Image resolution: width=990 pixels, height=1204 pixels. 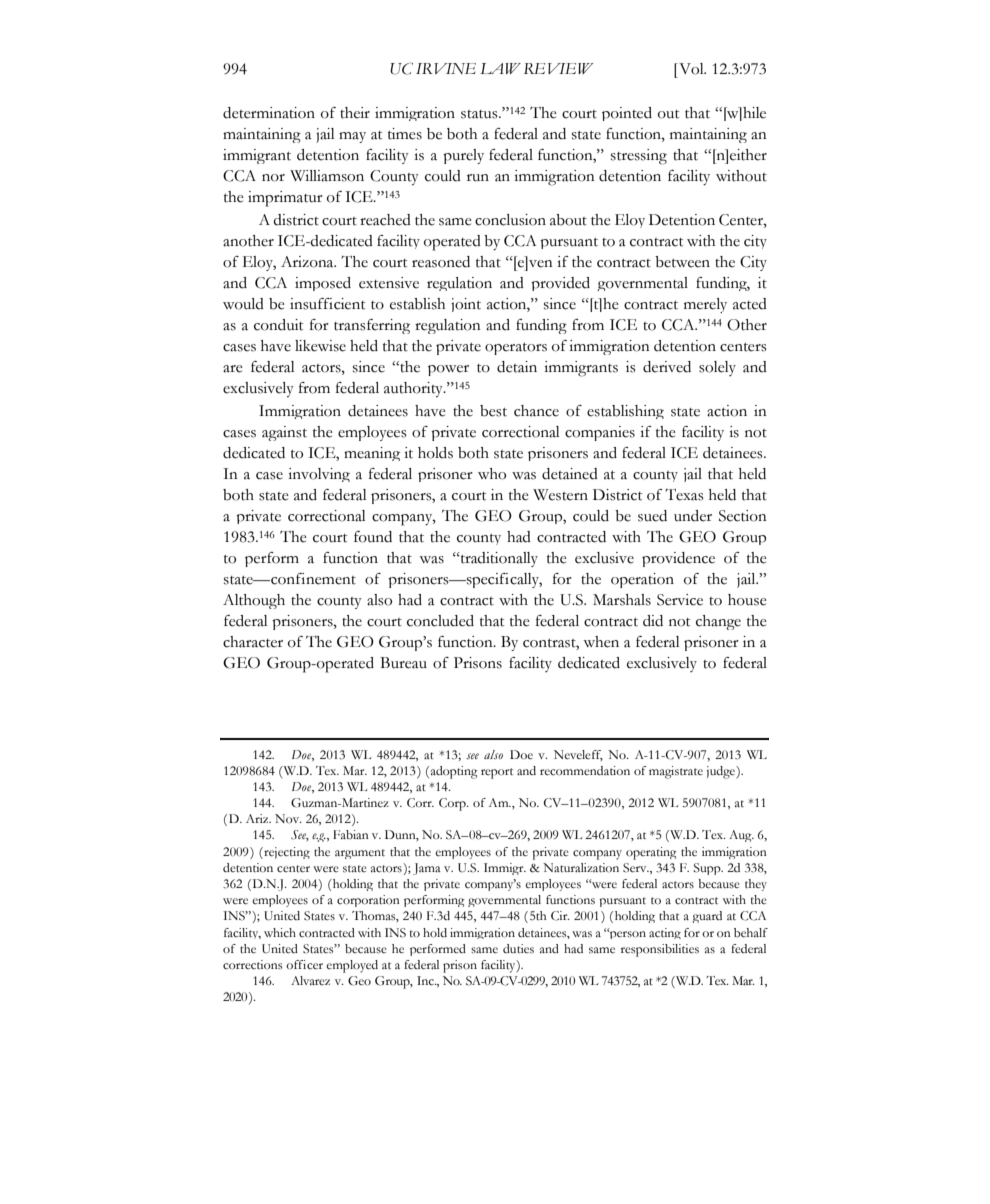 What do you see at coordinates (627, 114) in the page?
I see `pointed` at bounding box center [627, 114].
